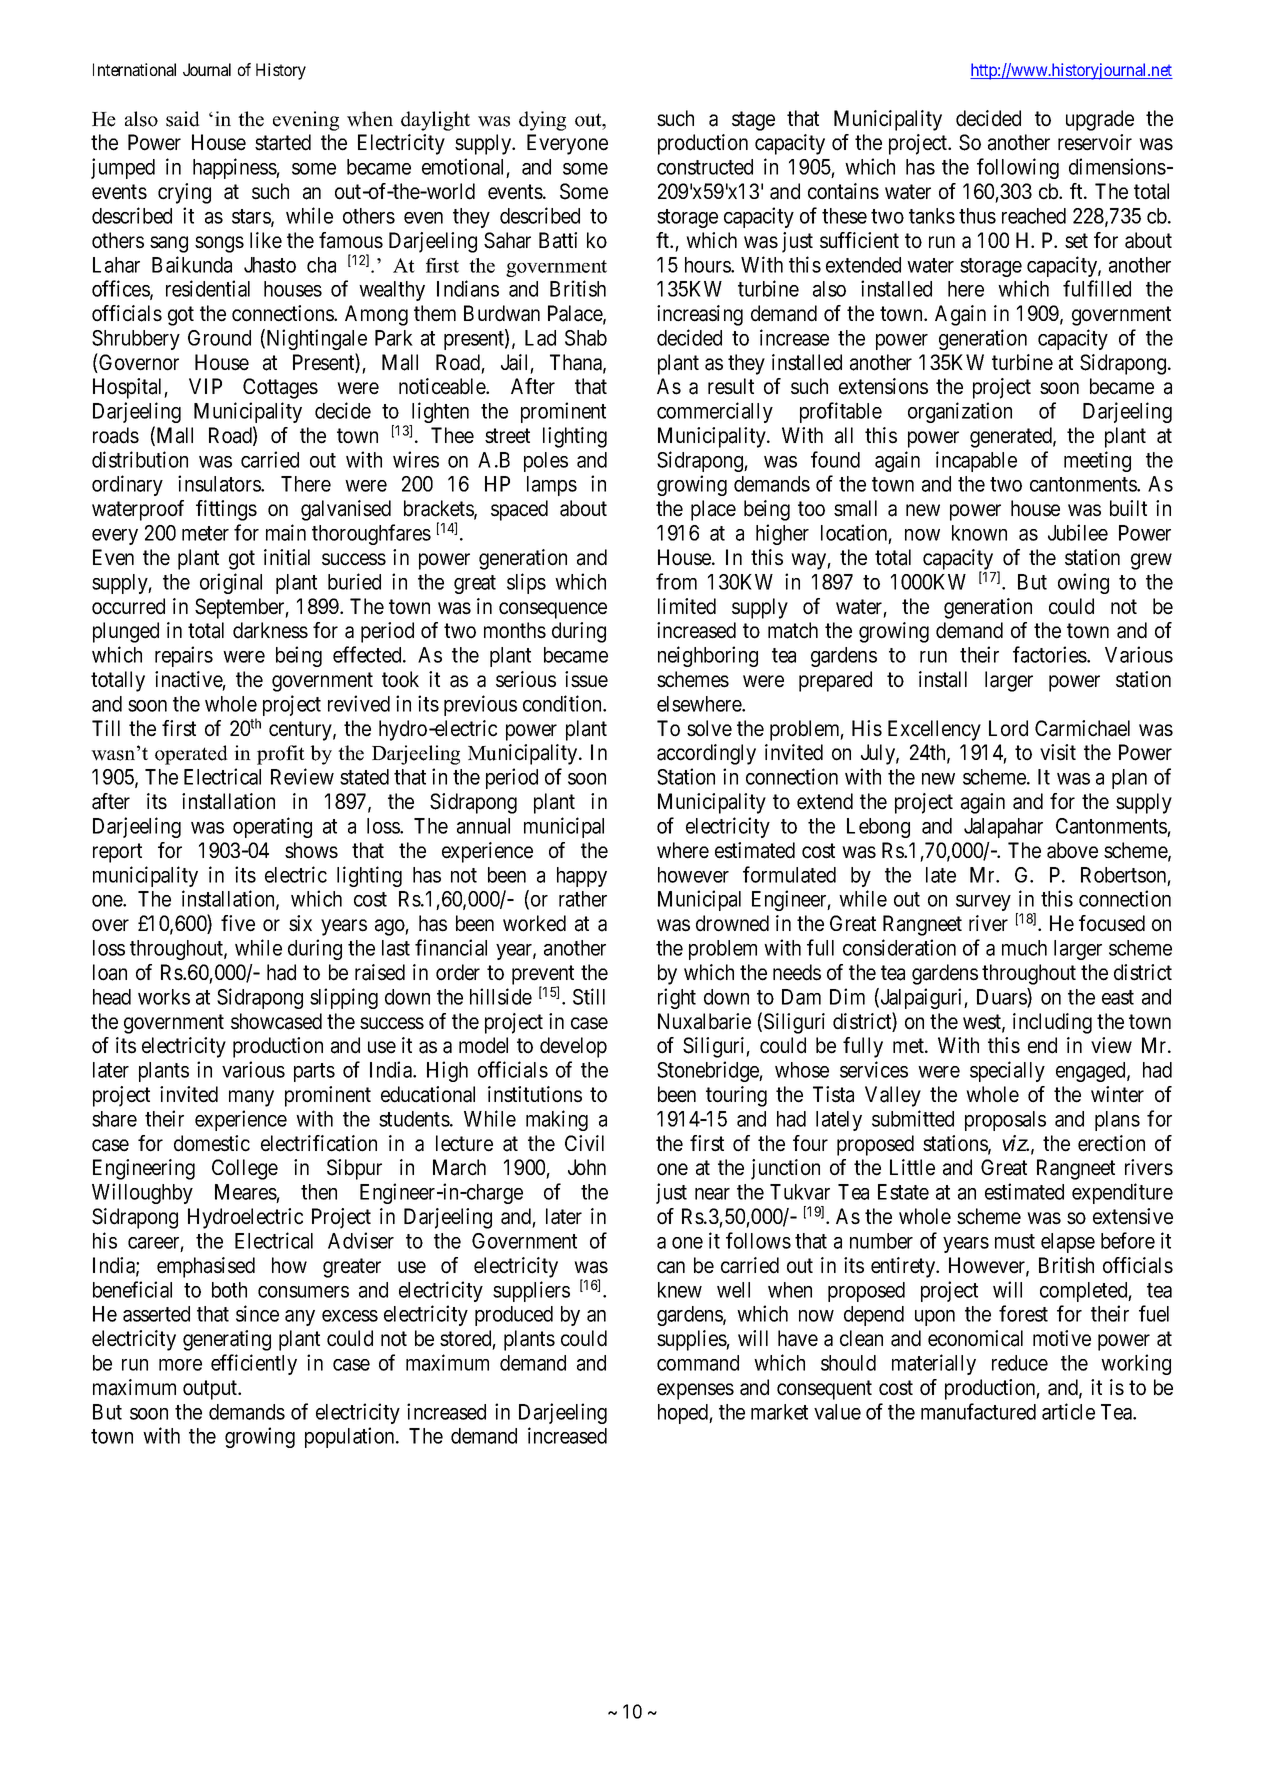 Image resolution: width=1264 pixels, height=1786 pixels. Describe the element at coordinates (183, 119) in the screenshot. I see `said` at that location.
